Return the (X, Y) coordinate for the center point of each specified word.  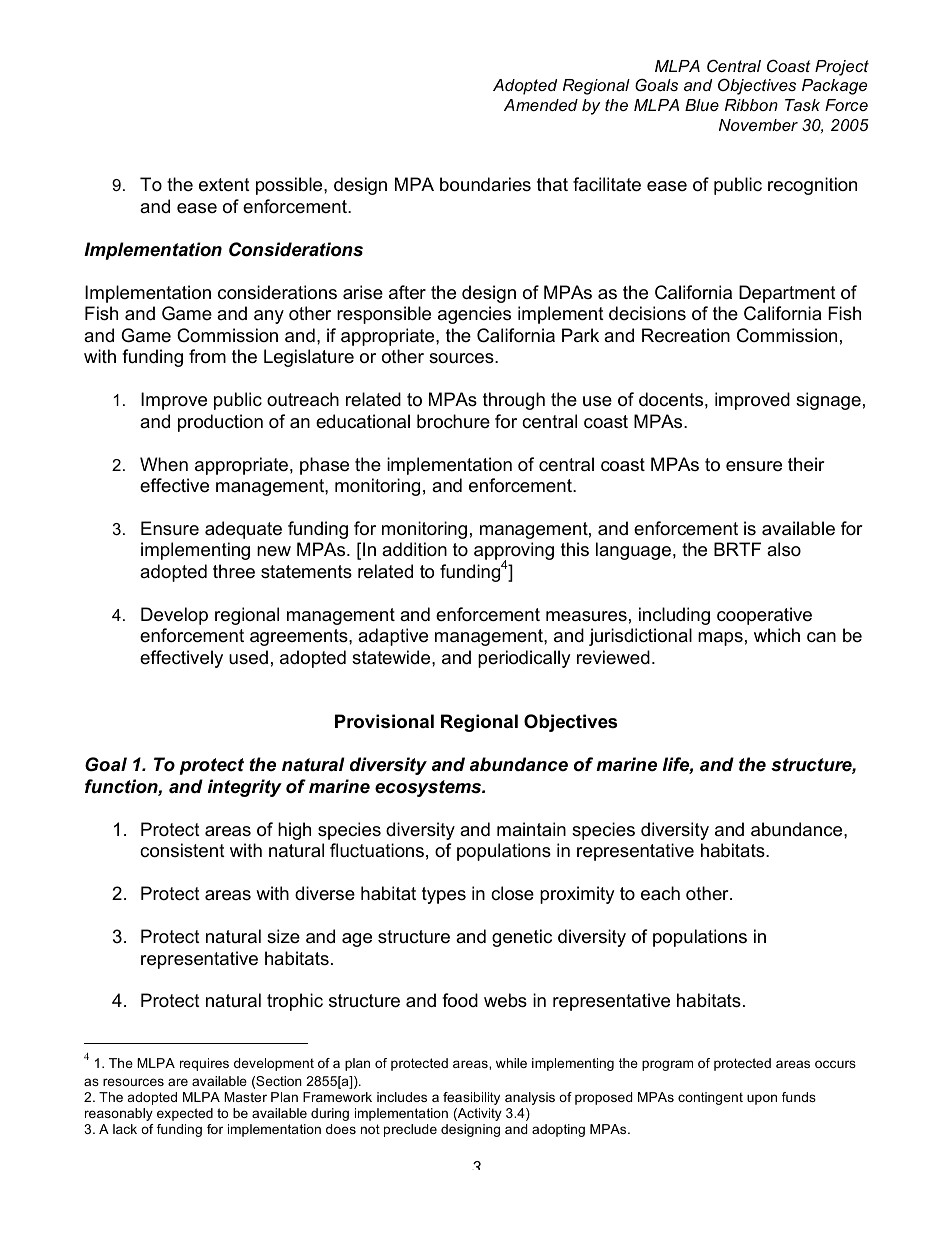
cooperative (764, 616)
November (758, 125)
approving (514, 552)
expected (185, 1114)
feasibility (471, 1098)
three (234, 571)
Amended (541, 105)
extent (224, 185)
